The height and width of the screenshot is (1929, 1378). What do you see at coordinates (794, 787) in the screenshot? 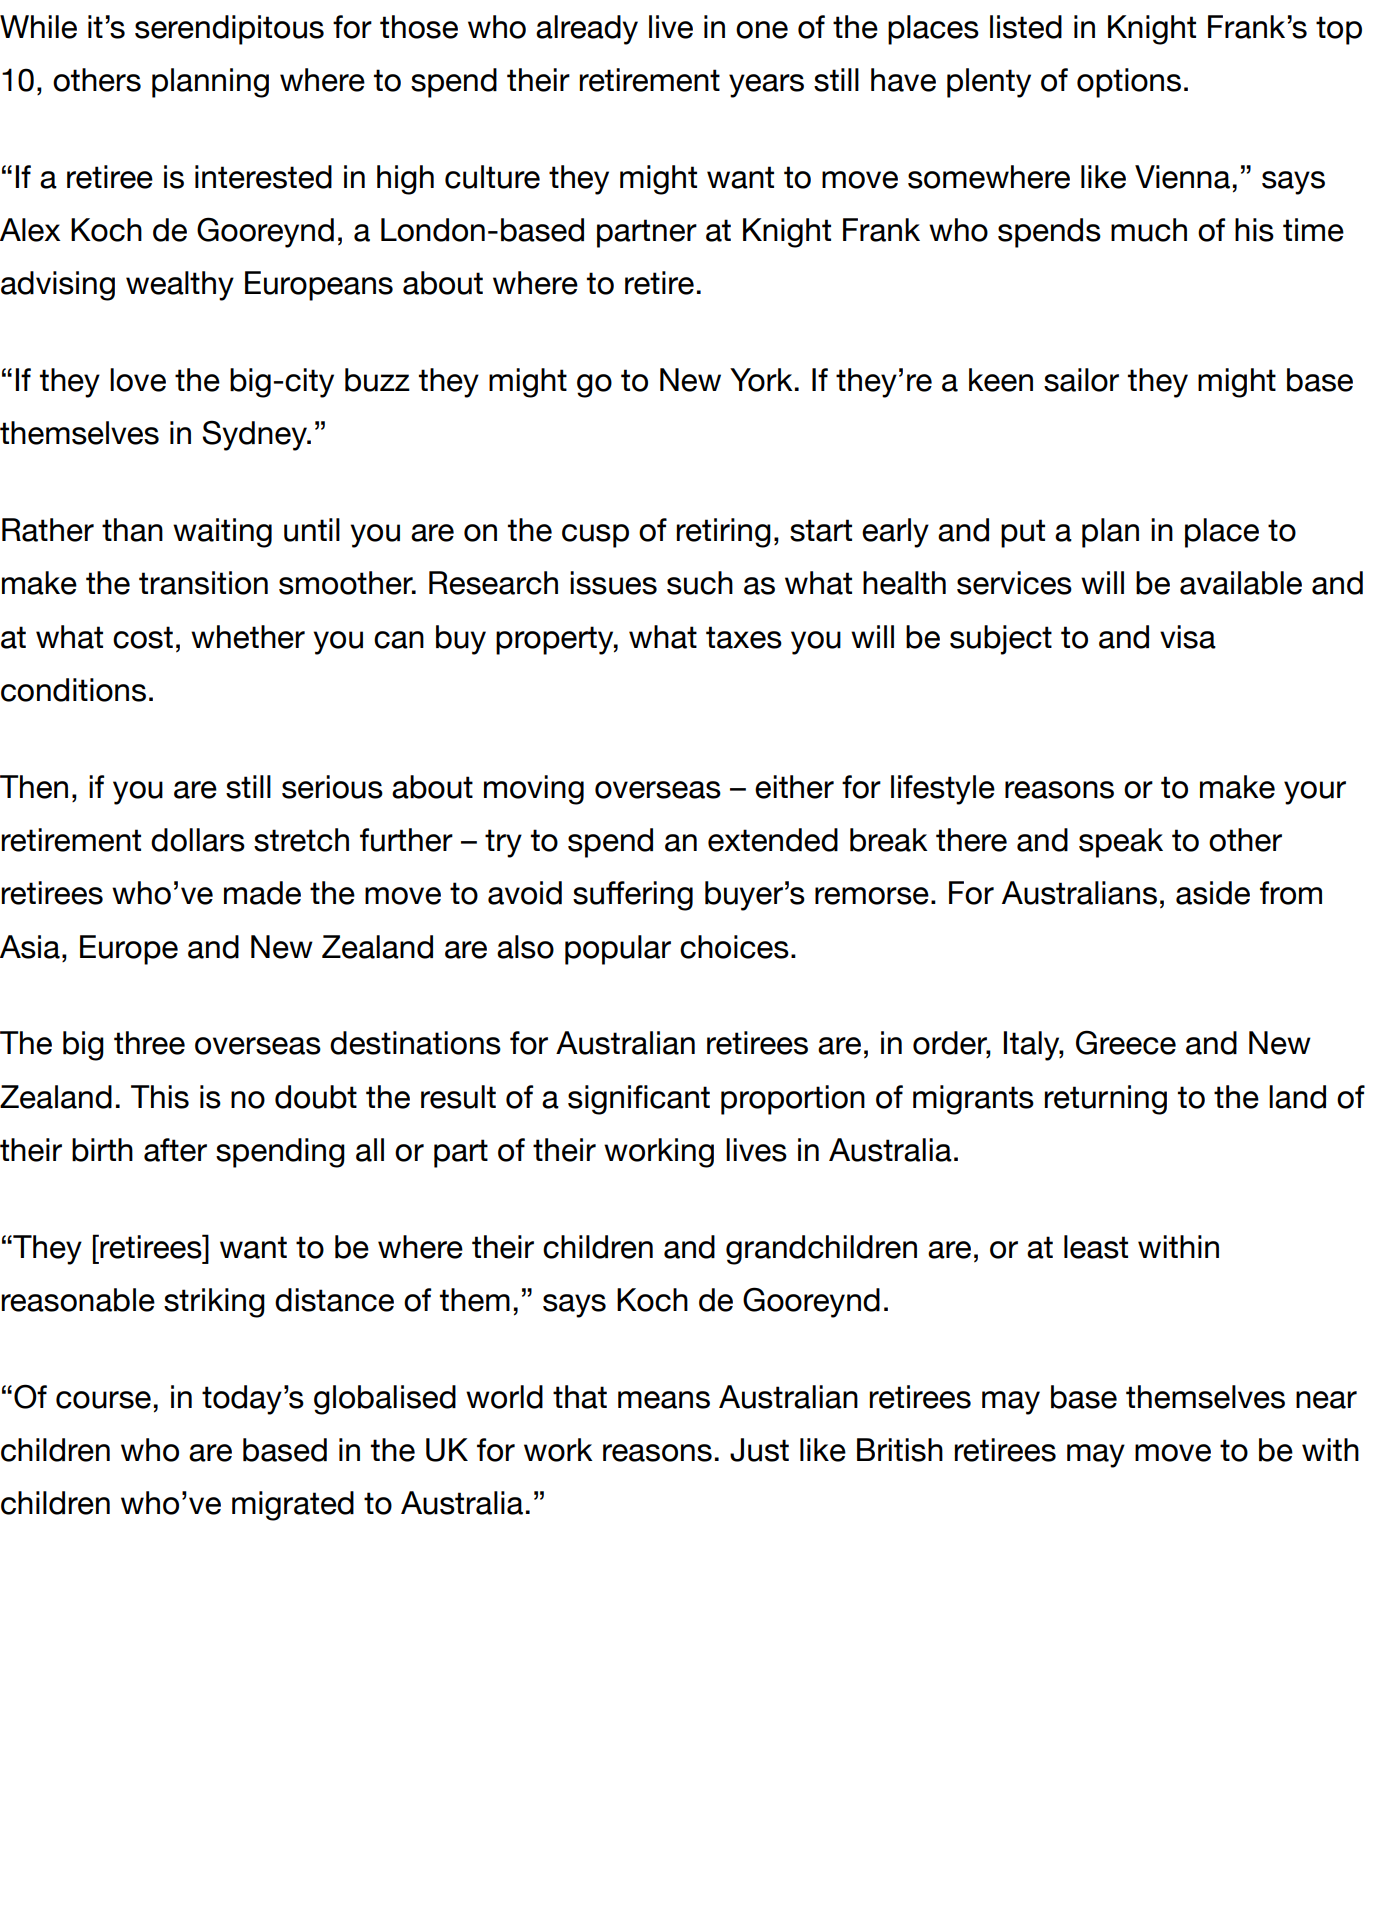
I see `either` at bounding box center [794, 787].
